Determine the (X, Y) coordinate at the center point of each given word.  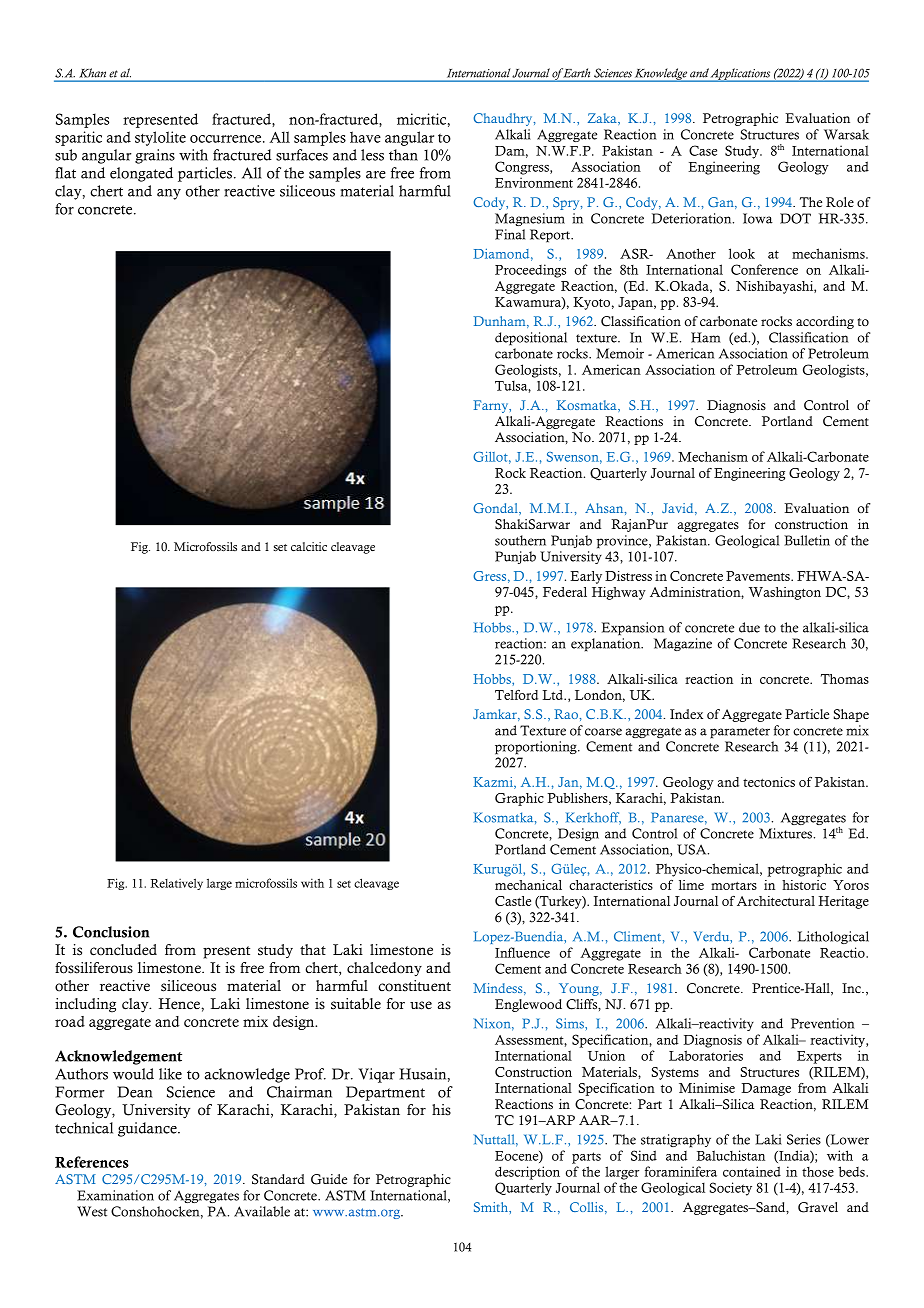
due (749, 627)
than (403, 155)
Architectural (776, 901)
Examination (115, 1195)
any (169, 194)
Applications (741, 75)
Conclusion (111, 932)
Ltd (554, 695)
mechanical (528, 885)
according (825, 322)
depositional (531, 339)
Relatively (176, 884)
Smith (492, 1207)
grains (155, 156)
